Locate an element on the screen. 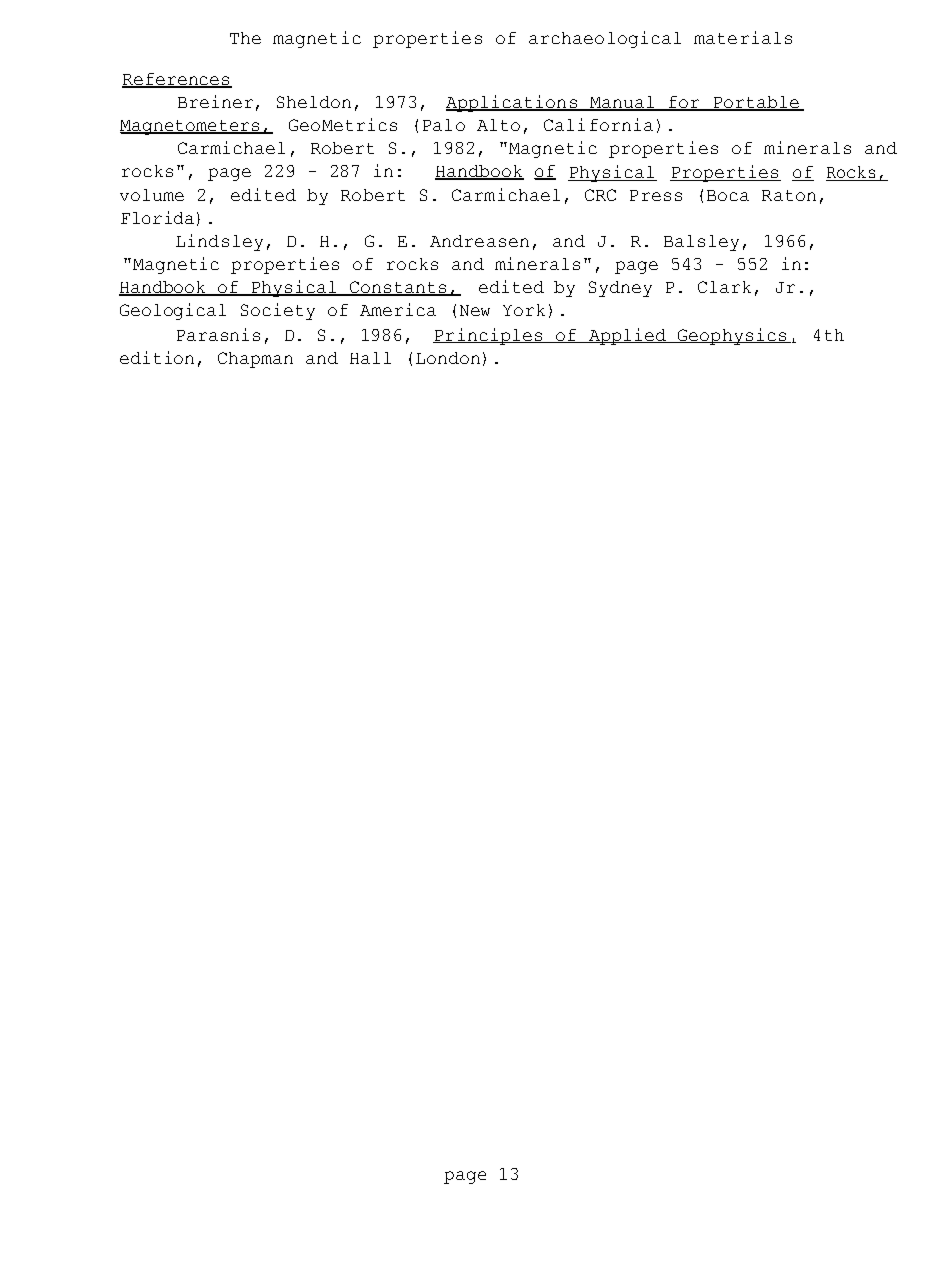  CRC is located at coordinates (600, 195).
